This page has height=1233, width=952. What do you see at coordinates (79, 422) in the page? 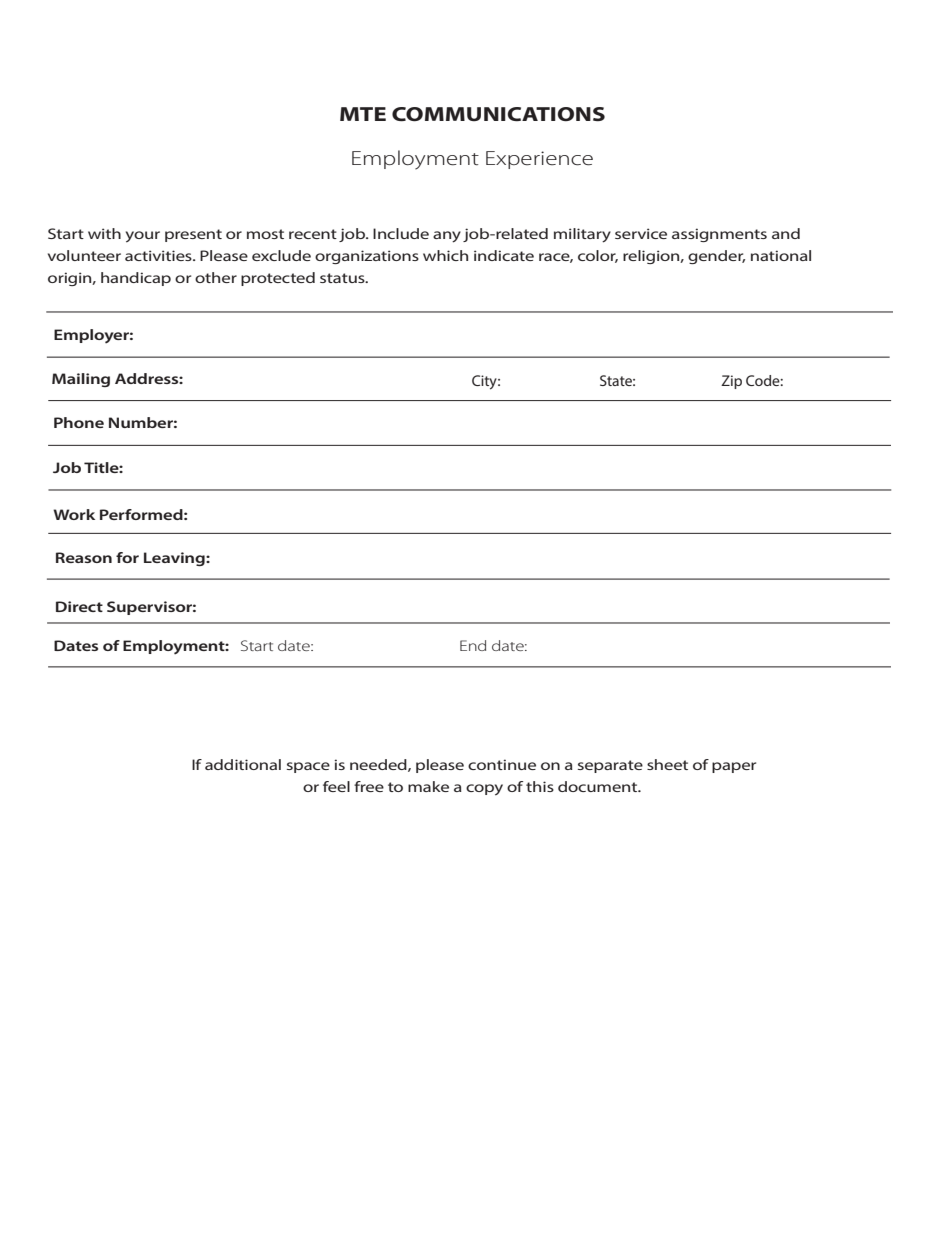
I see `Phone` at bounding box center [79, 422].
